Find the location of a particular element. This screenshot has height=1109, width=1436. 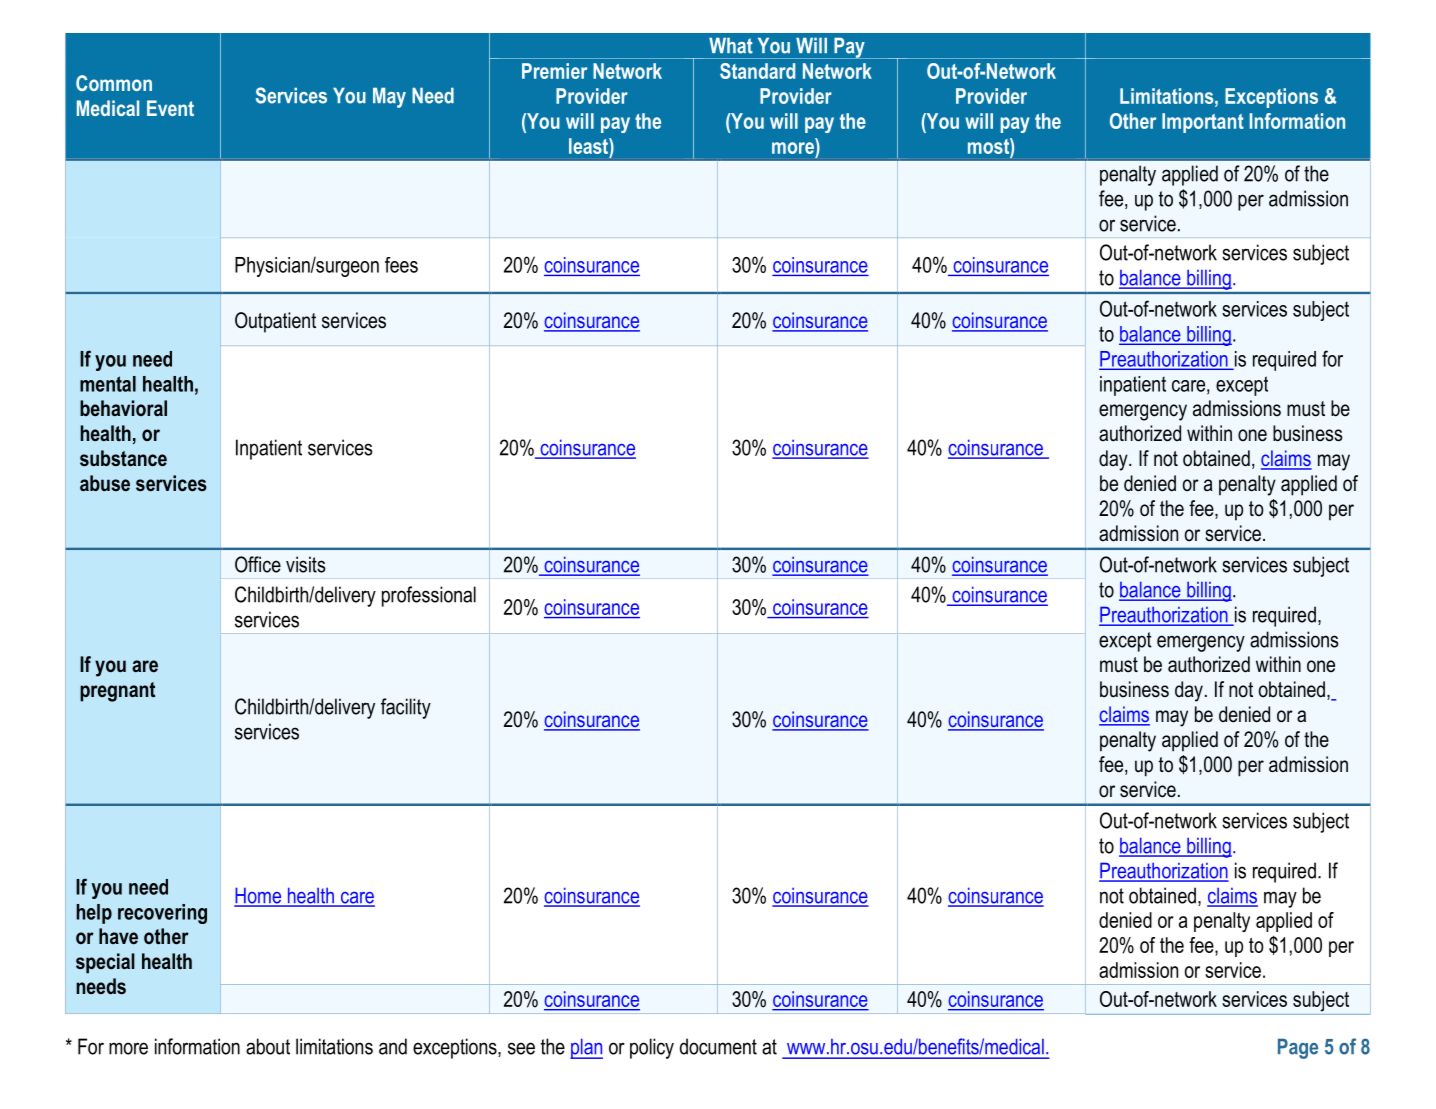

pregnant is located at coordinates (117, 692).
